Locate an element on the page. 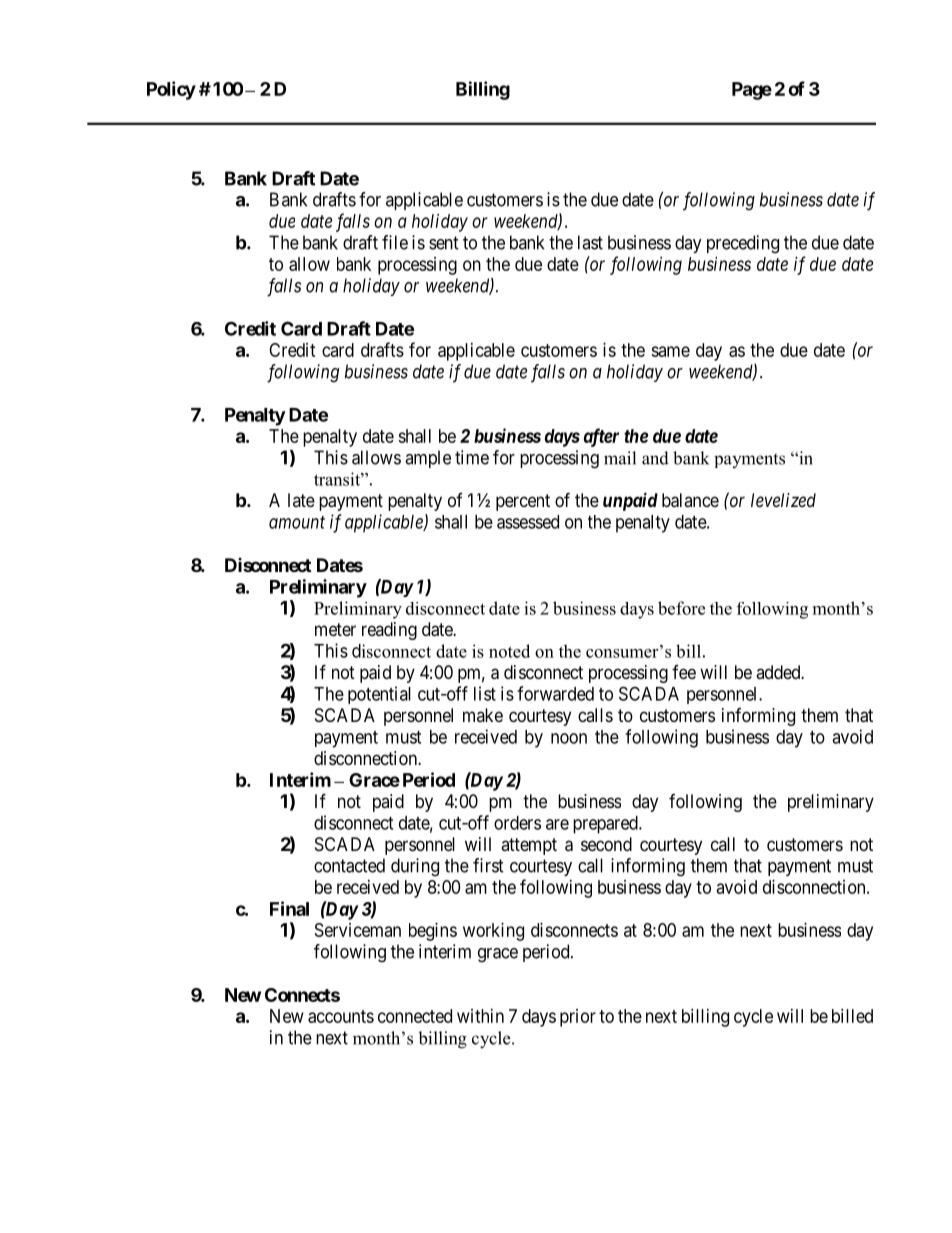  accounts is located at coordinates (341, 1016).
